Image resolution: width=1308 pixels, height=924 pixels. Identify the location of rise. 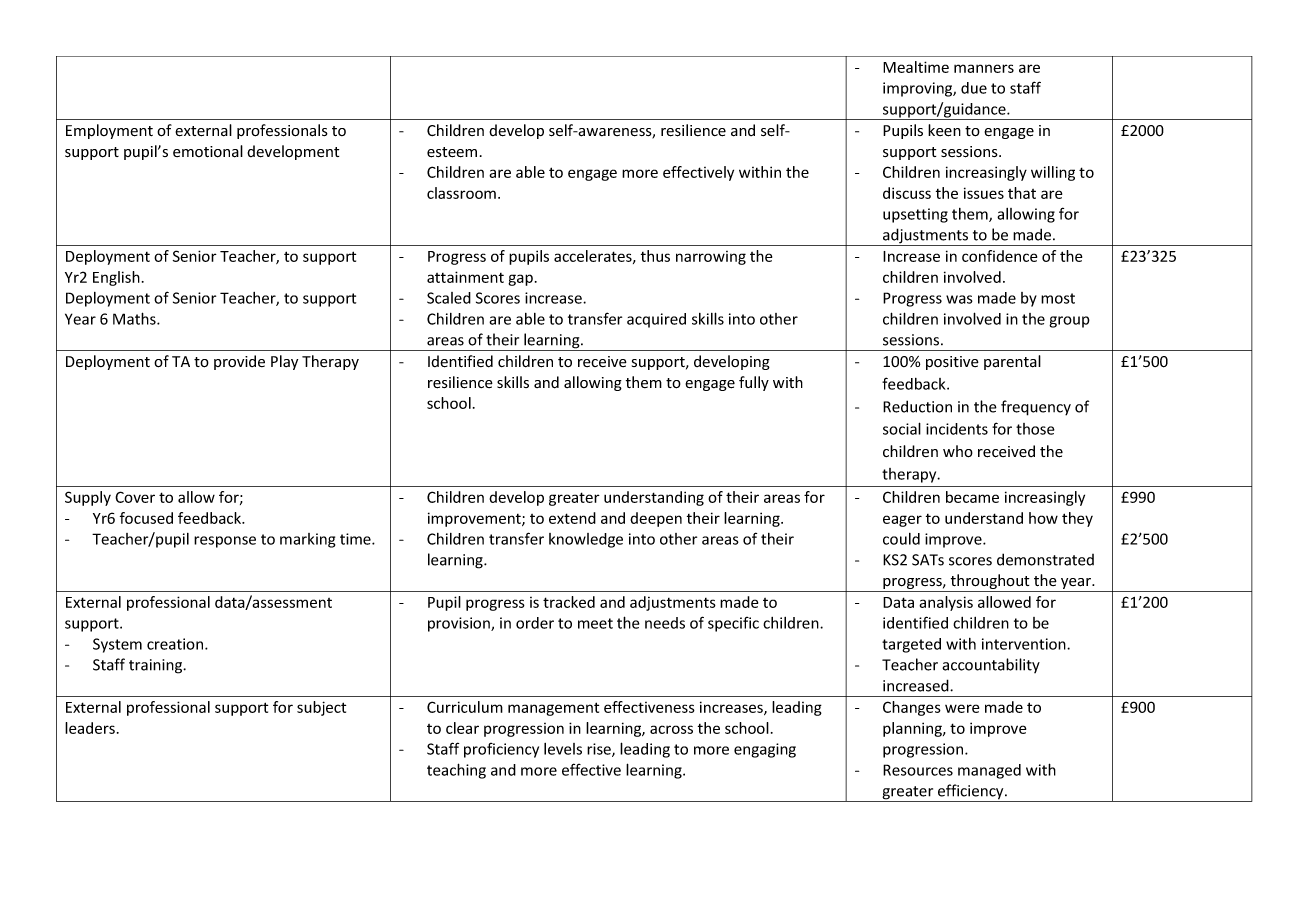
(600, 750).
